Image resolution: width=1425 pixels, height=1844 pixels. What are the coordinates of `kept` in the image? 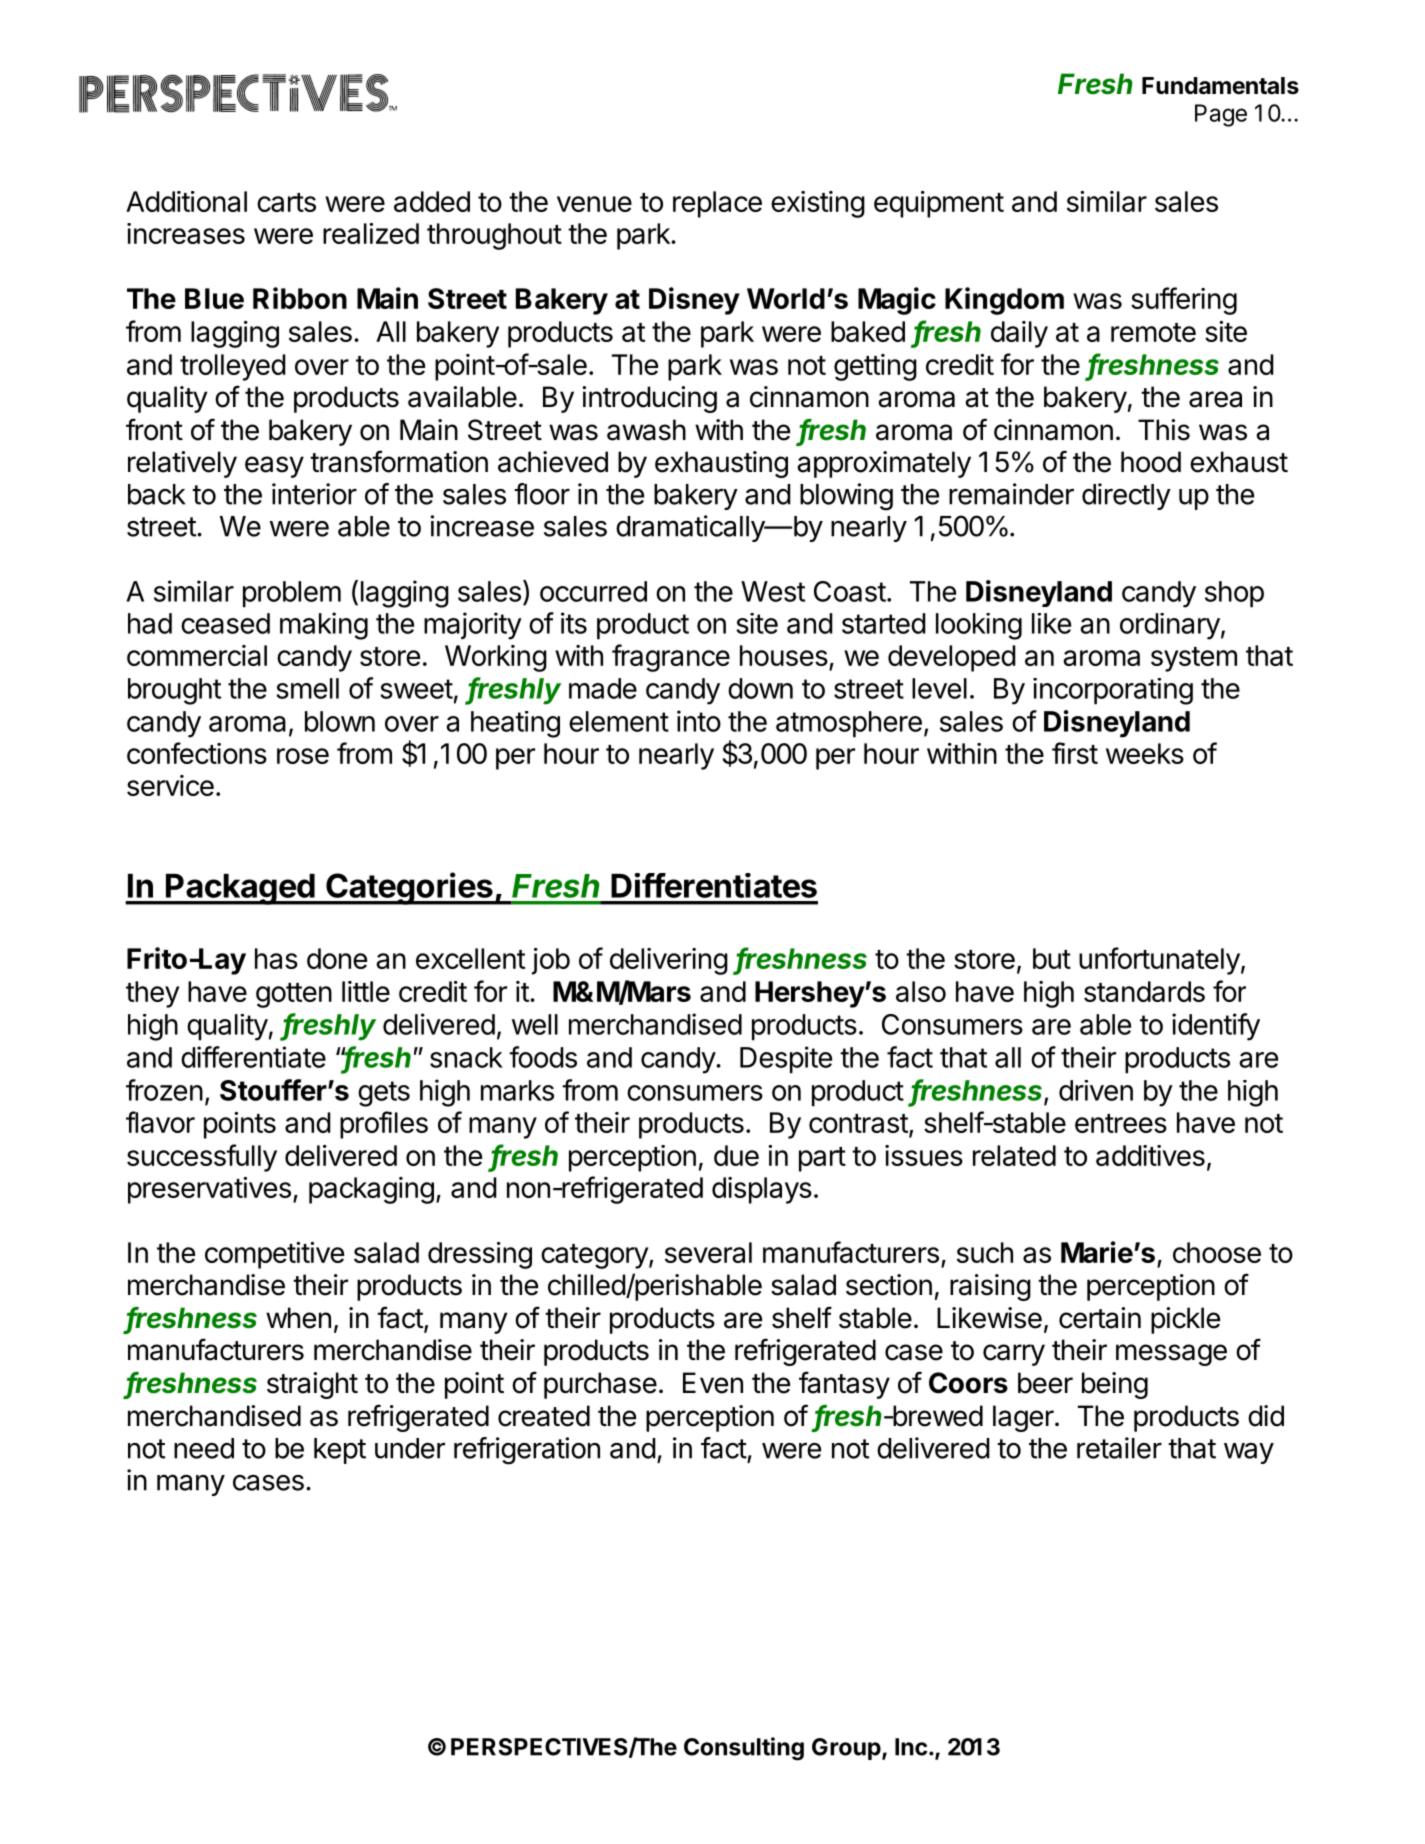 It's located at (340, 1451).
